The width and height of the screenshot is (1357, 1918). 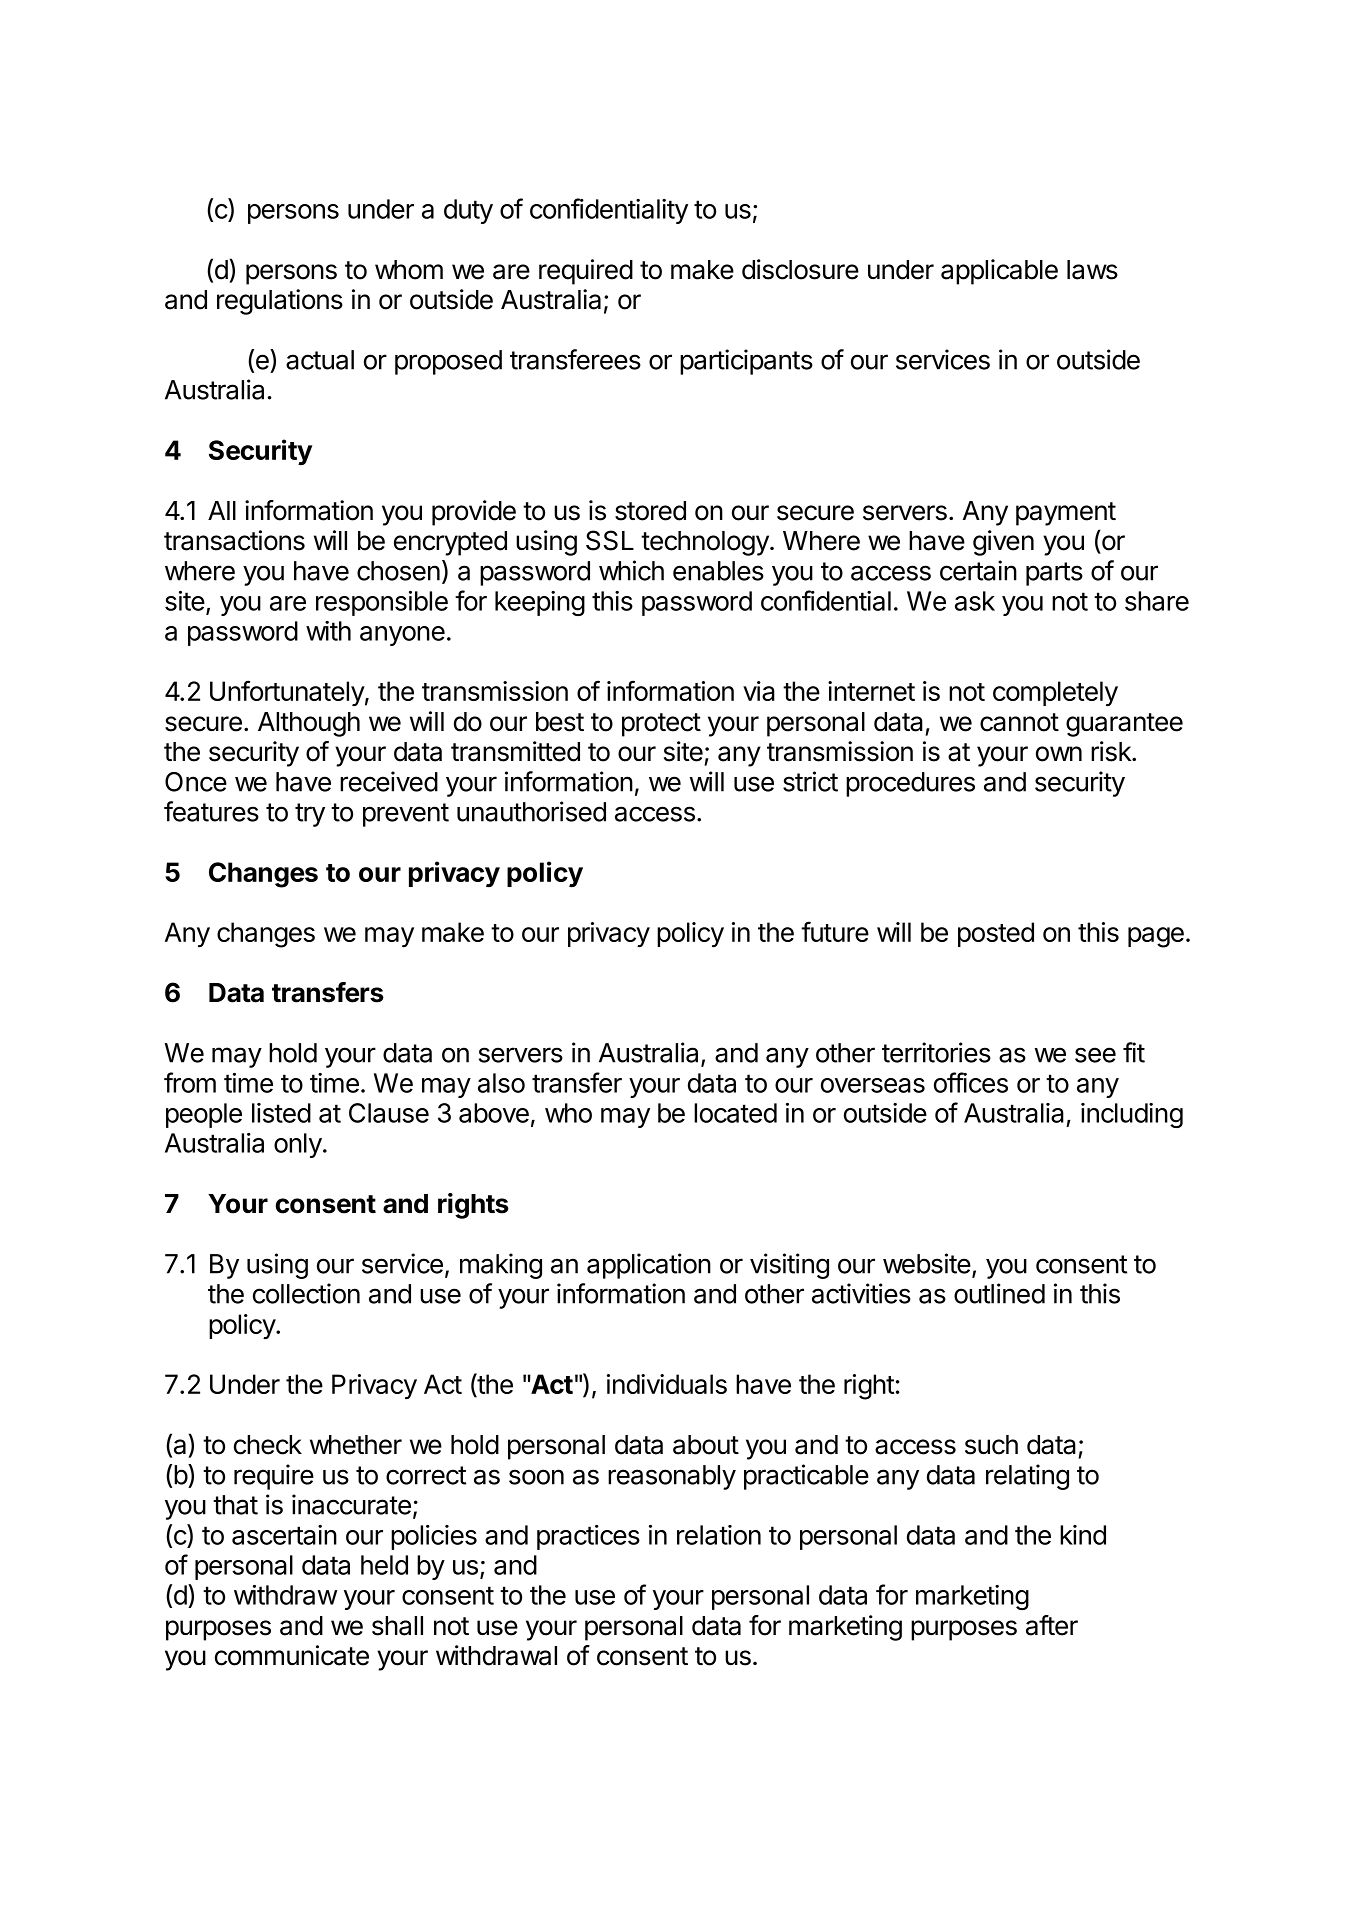 What do you see at coordinates (999, 272) in the screenshot?
I see `applicable` at bounding box center [999, 272].
